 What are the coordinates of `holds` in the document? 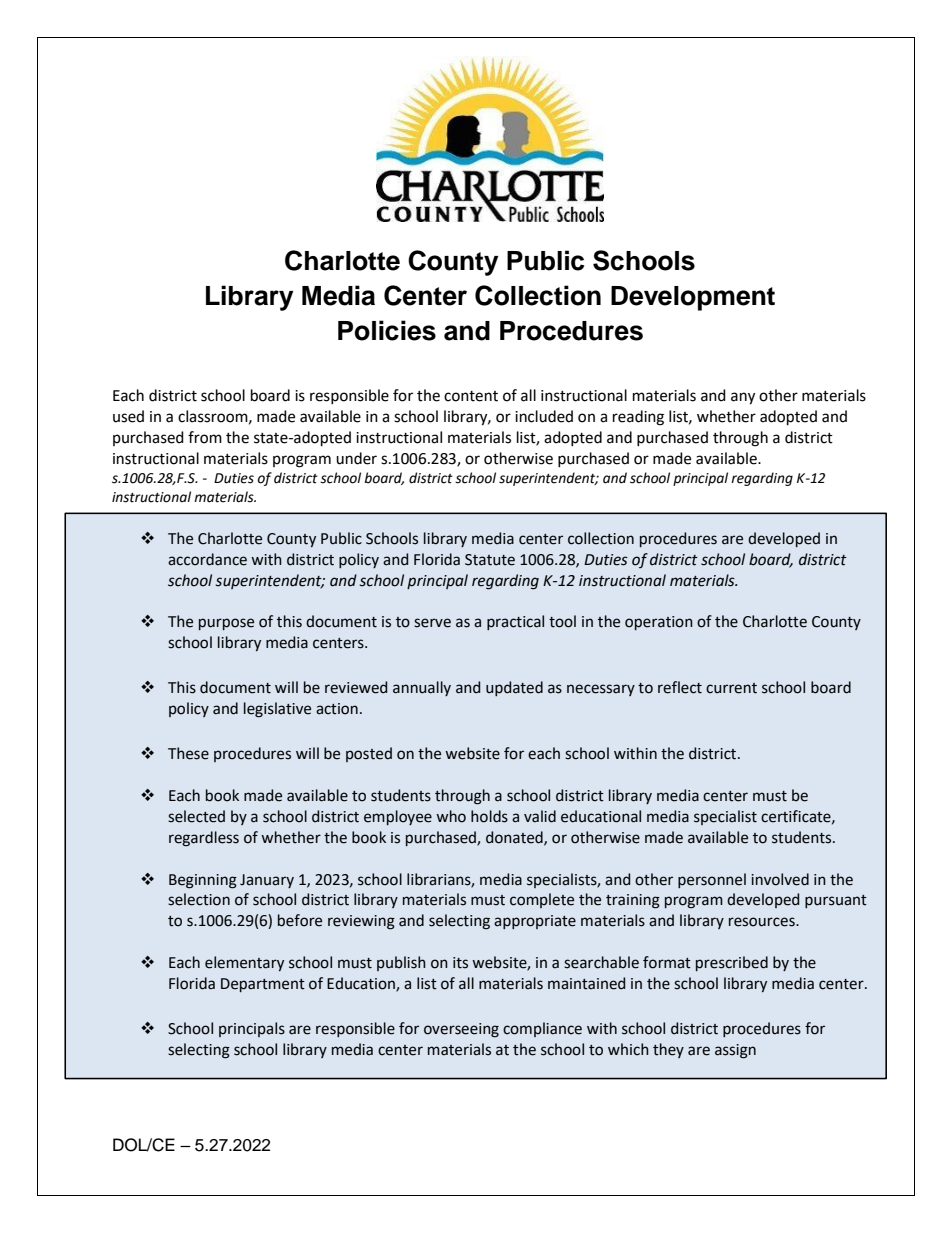 It's located at (489, 816).
